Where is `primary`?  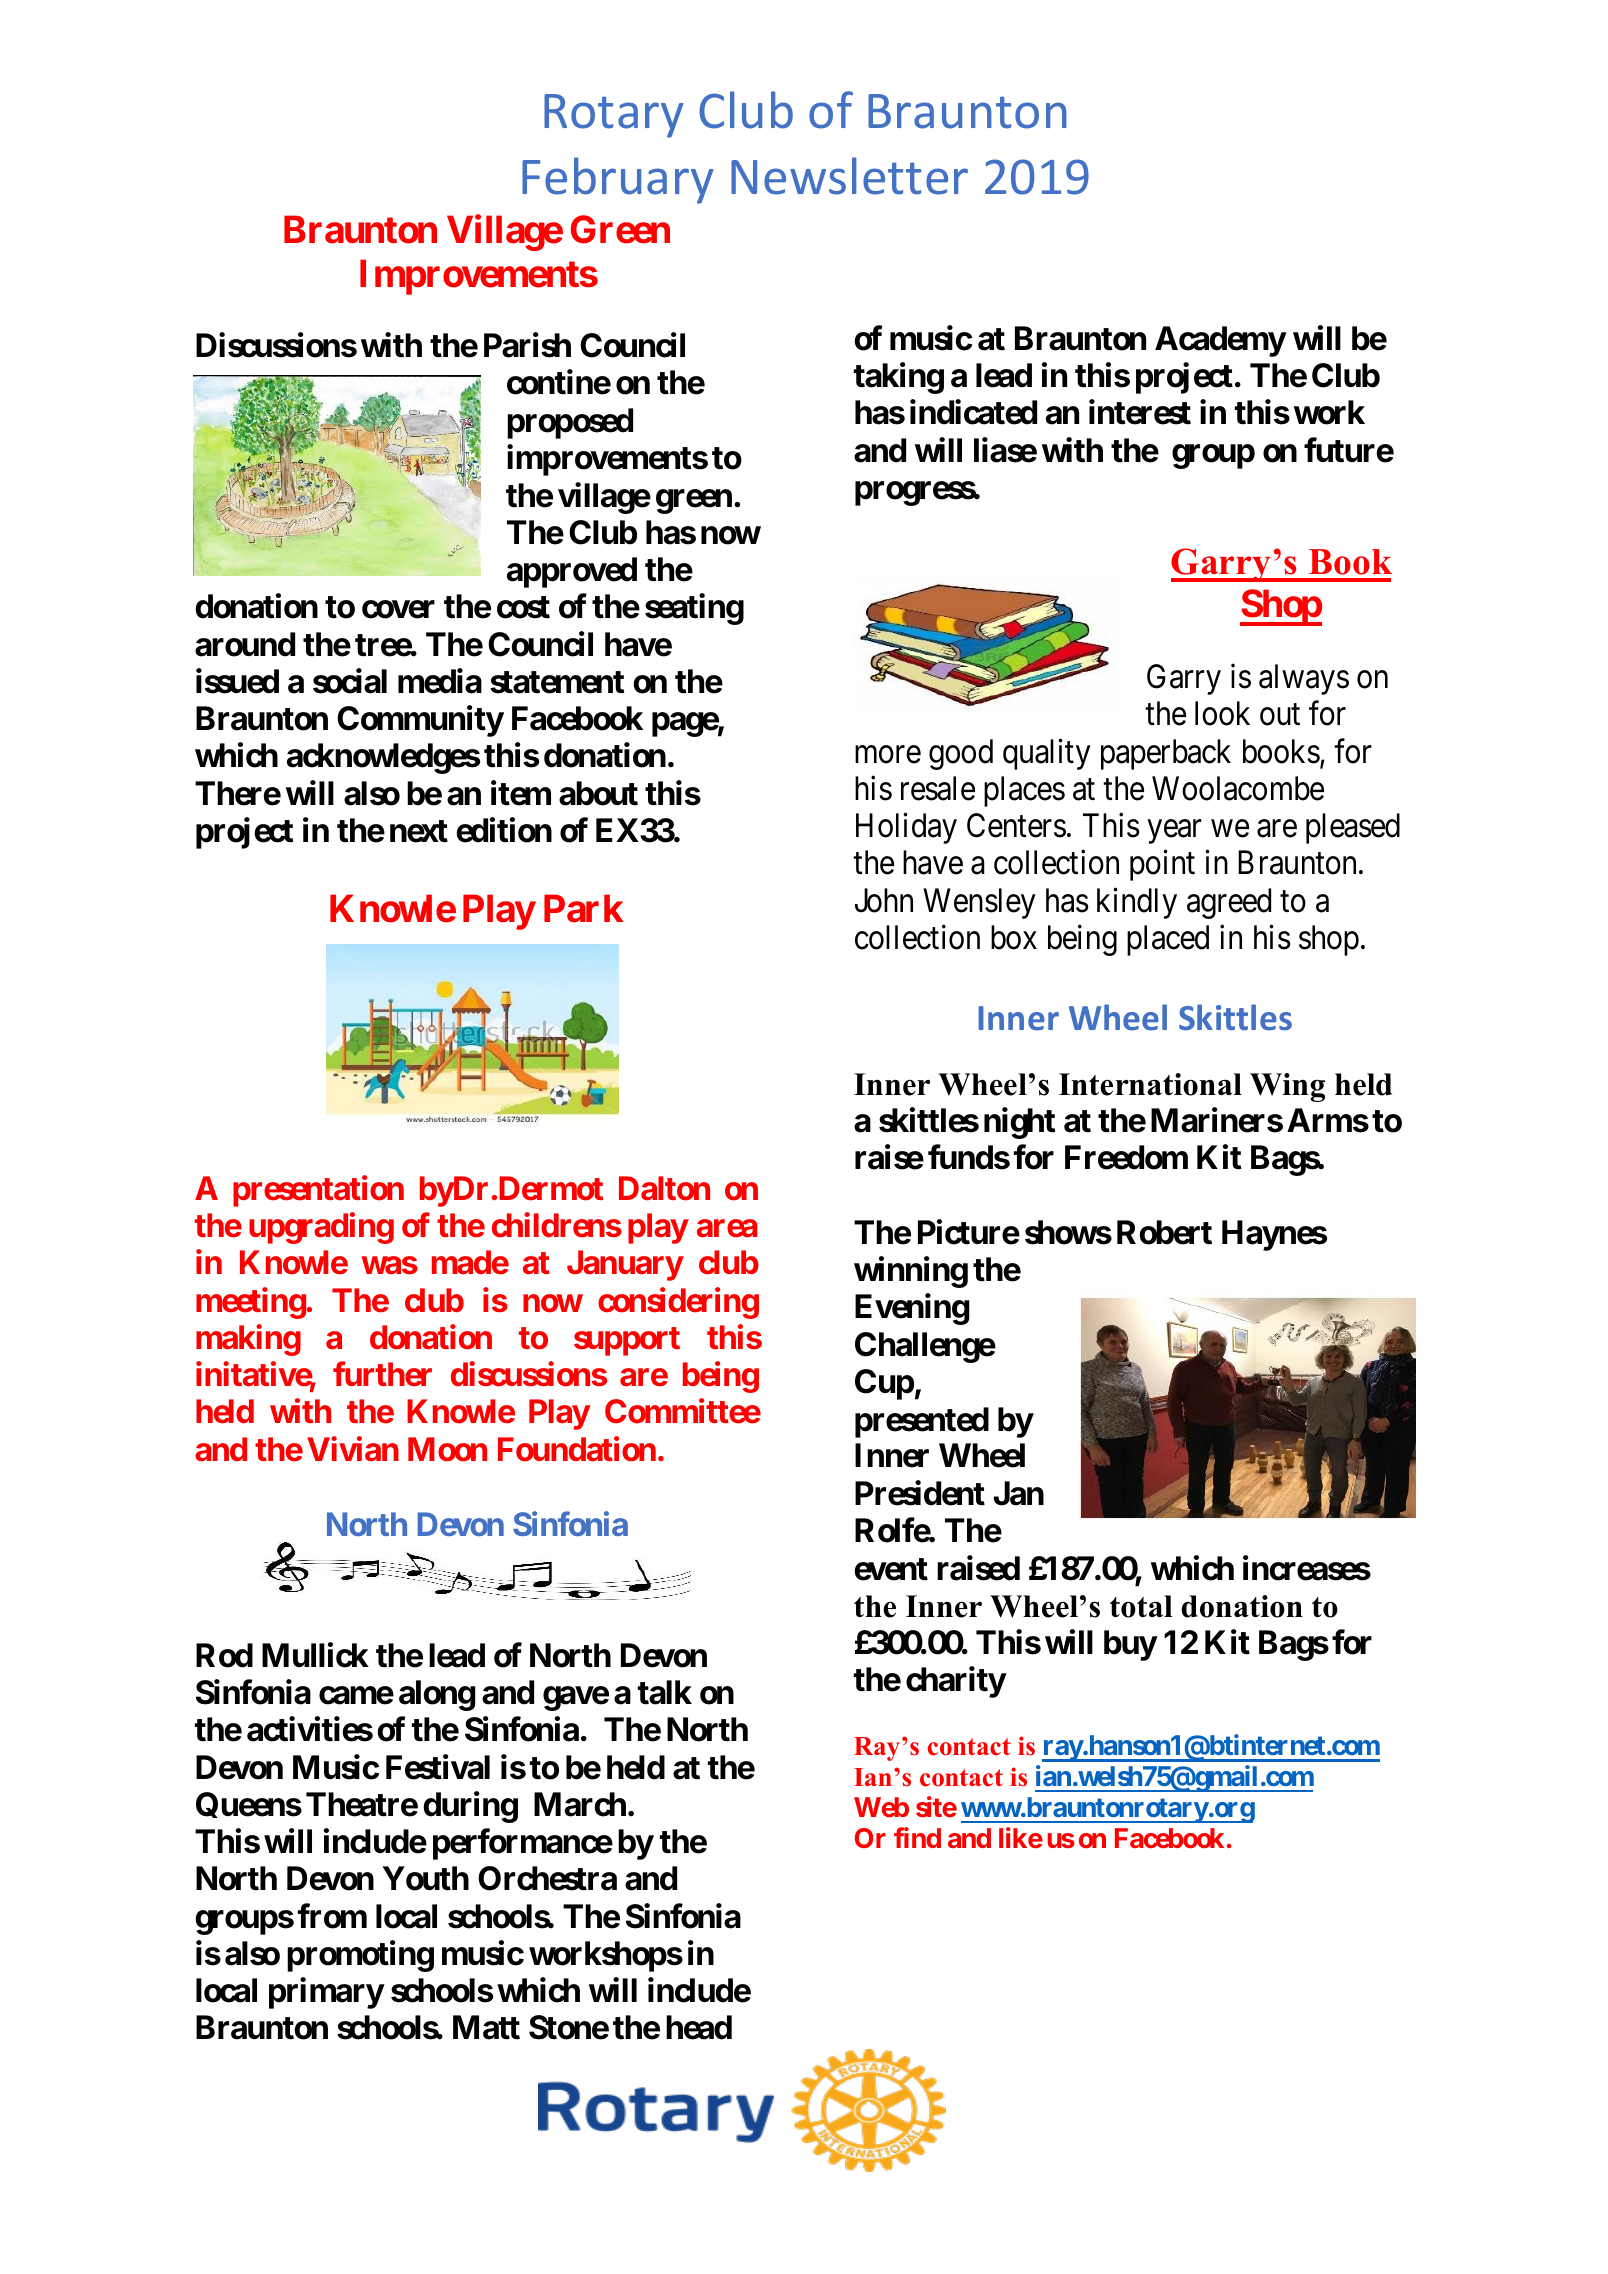
primary is located at coordinates (326, 1993).
